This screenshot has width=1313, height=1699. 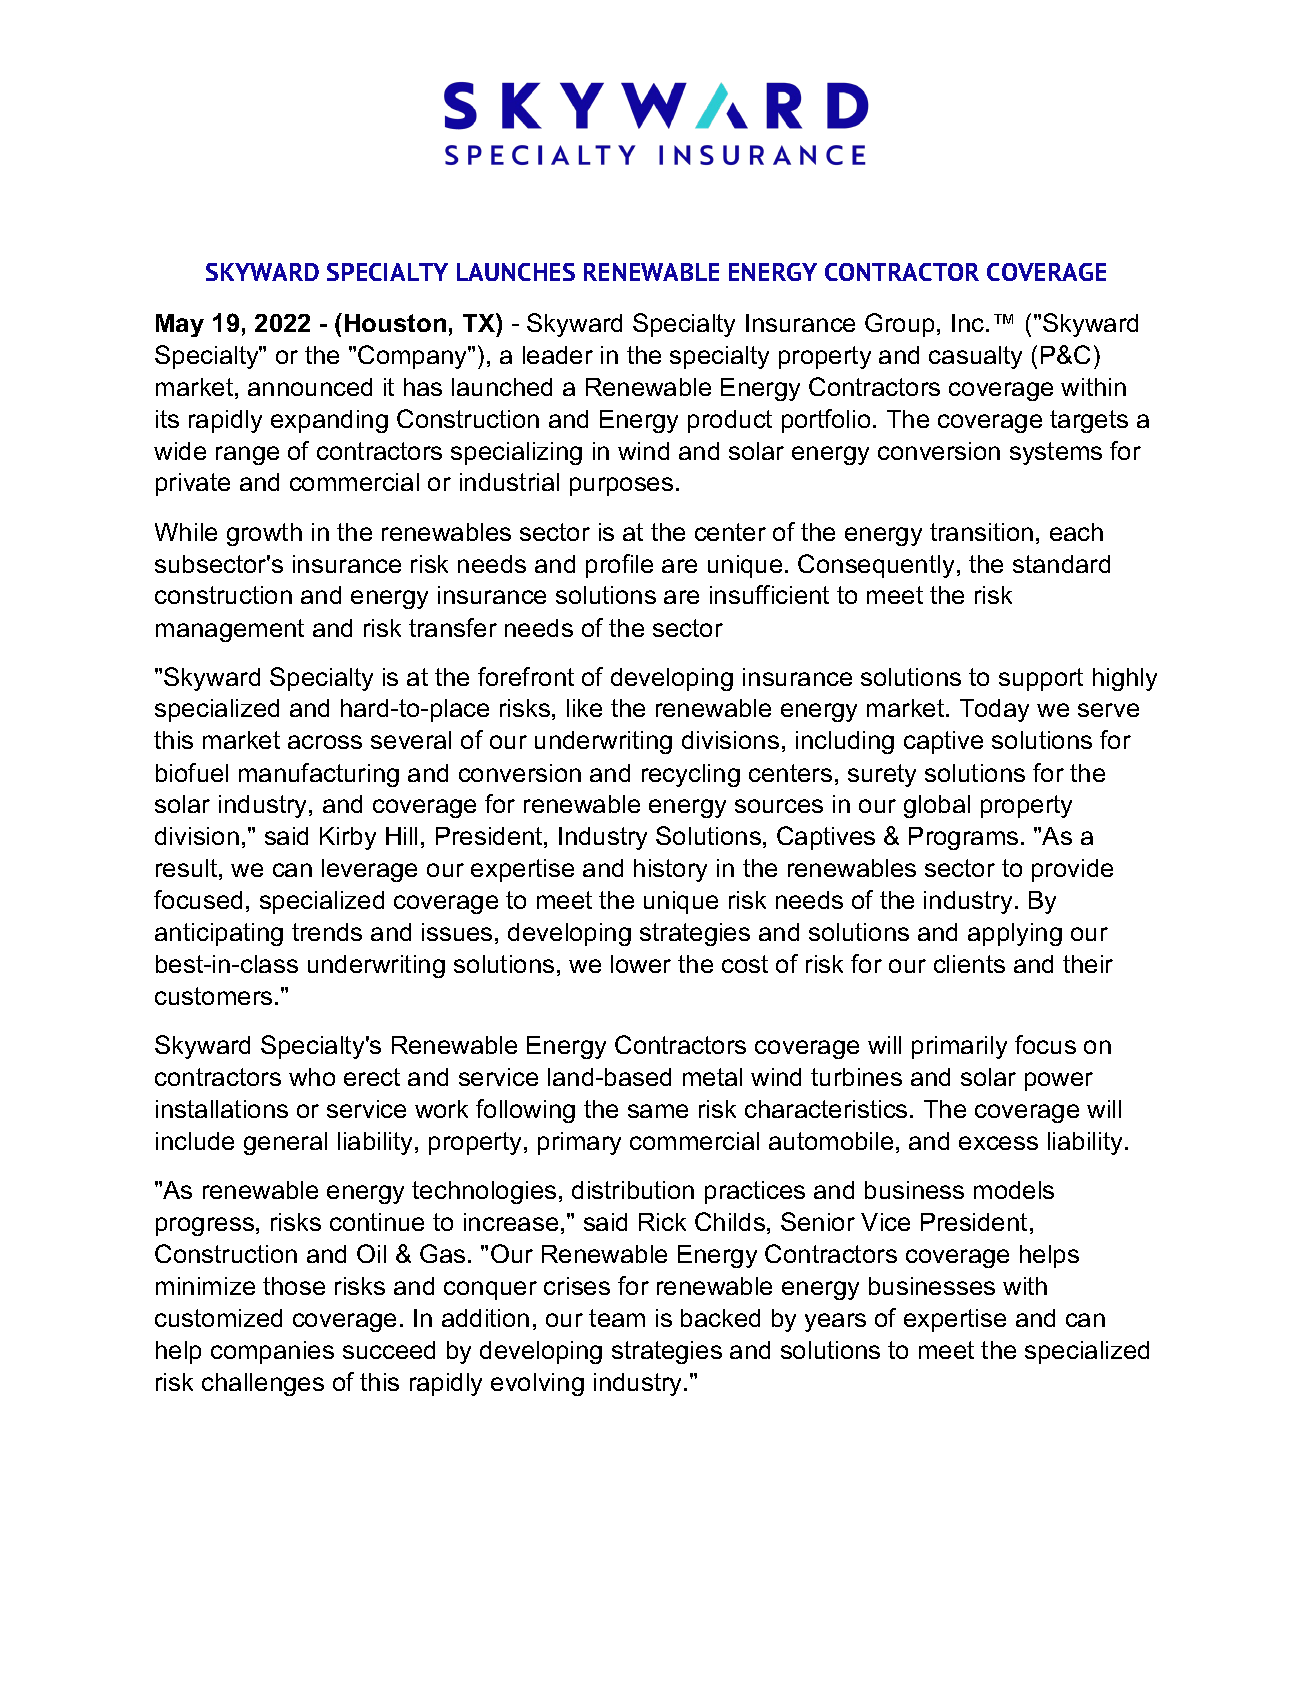 What do you see at coordinates (272, 1352) in the screenshot?
I see `companies` at bounding box center [272, 1352].
